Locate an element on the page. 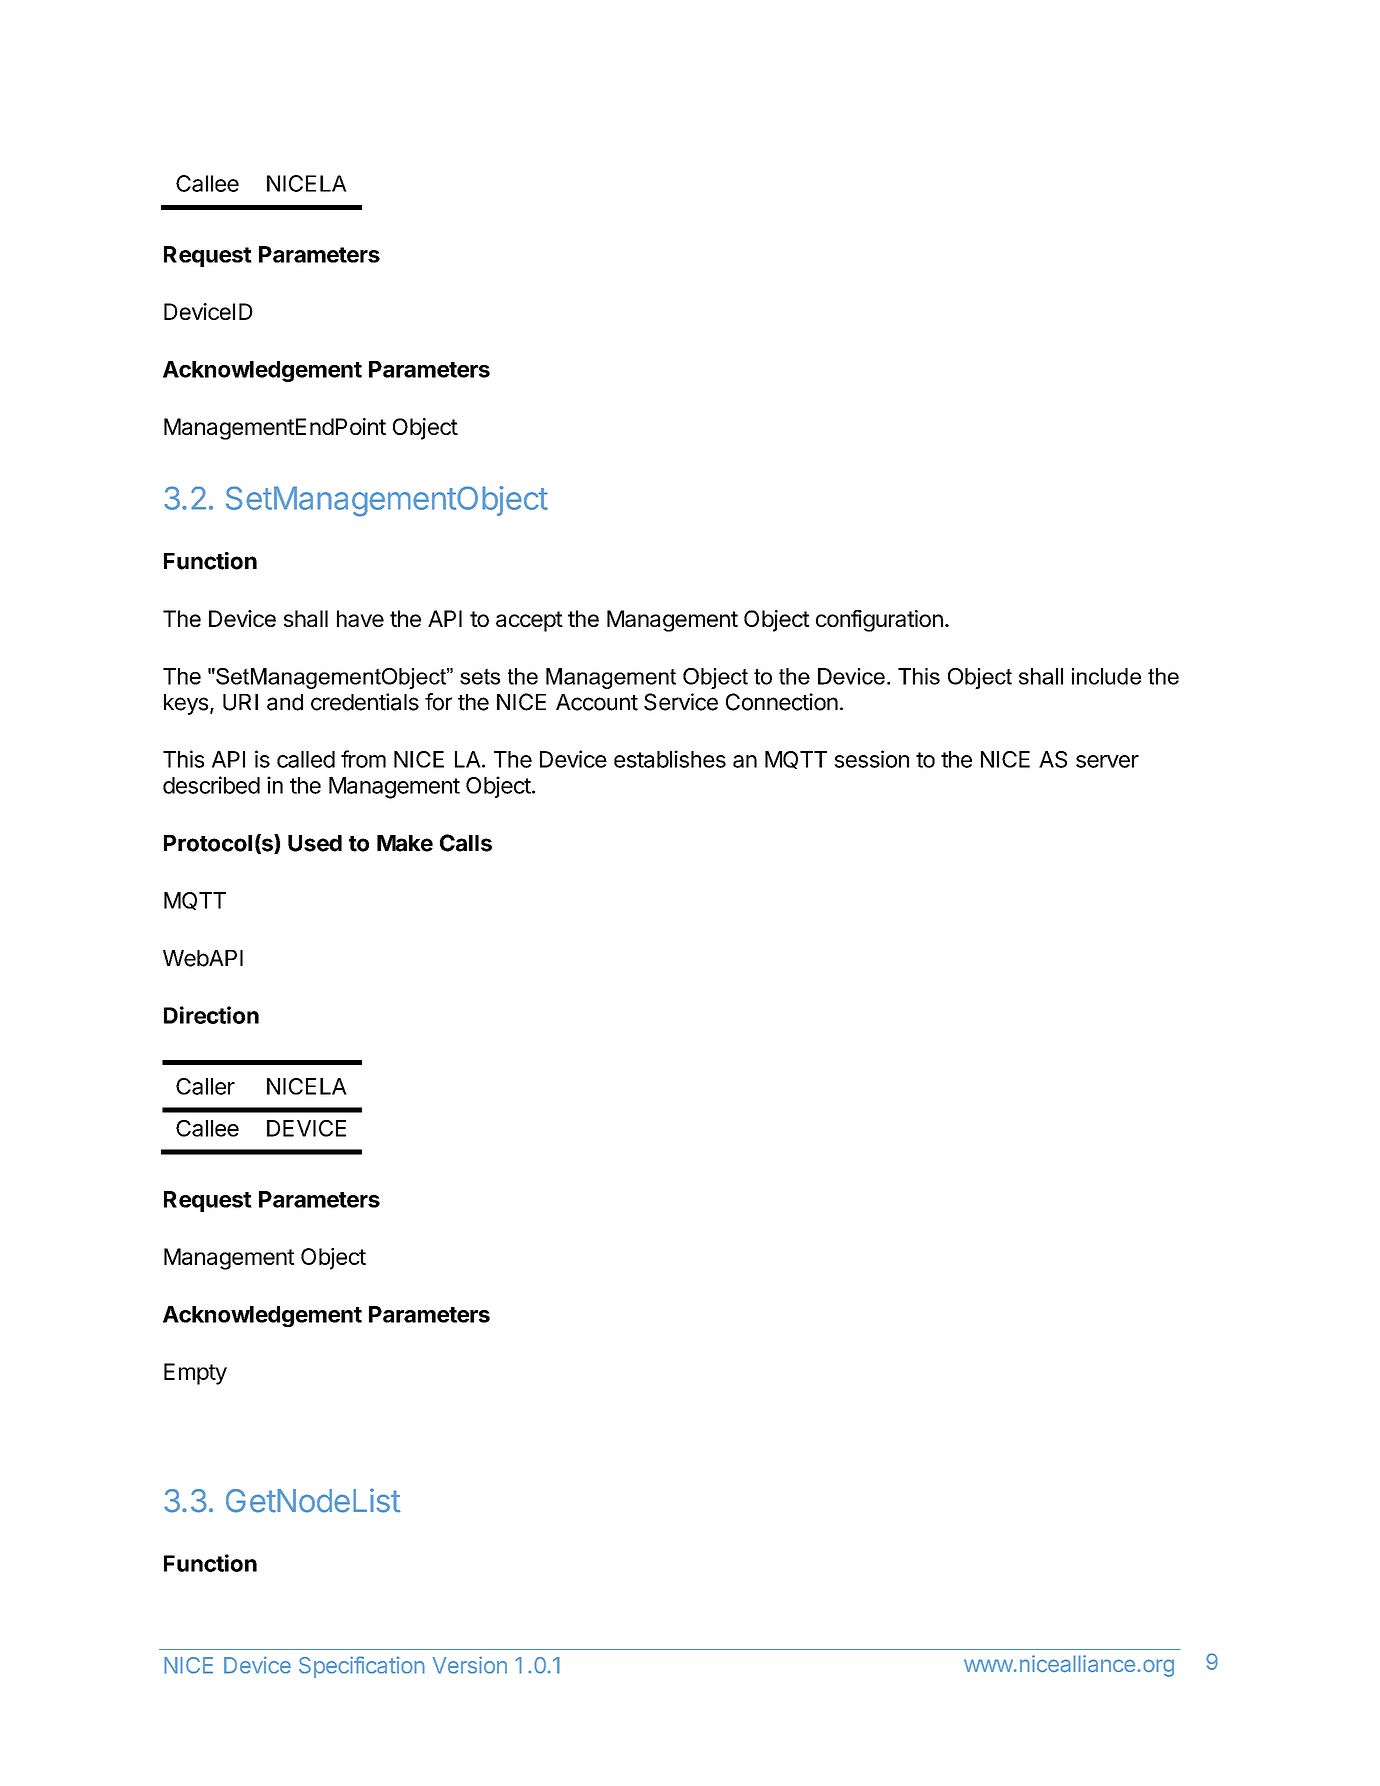 This page has width=1380, height=1786. Version is located at coordinates (470, 1665).
